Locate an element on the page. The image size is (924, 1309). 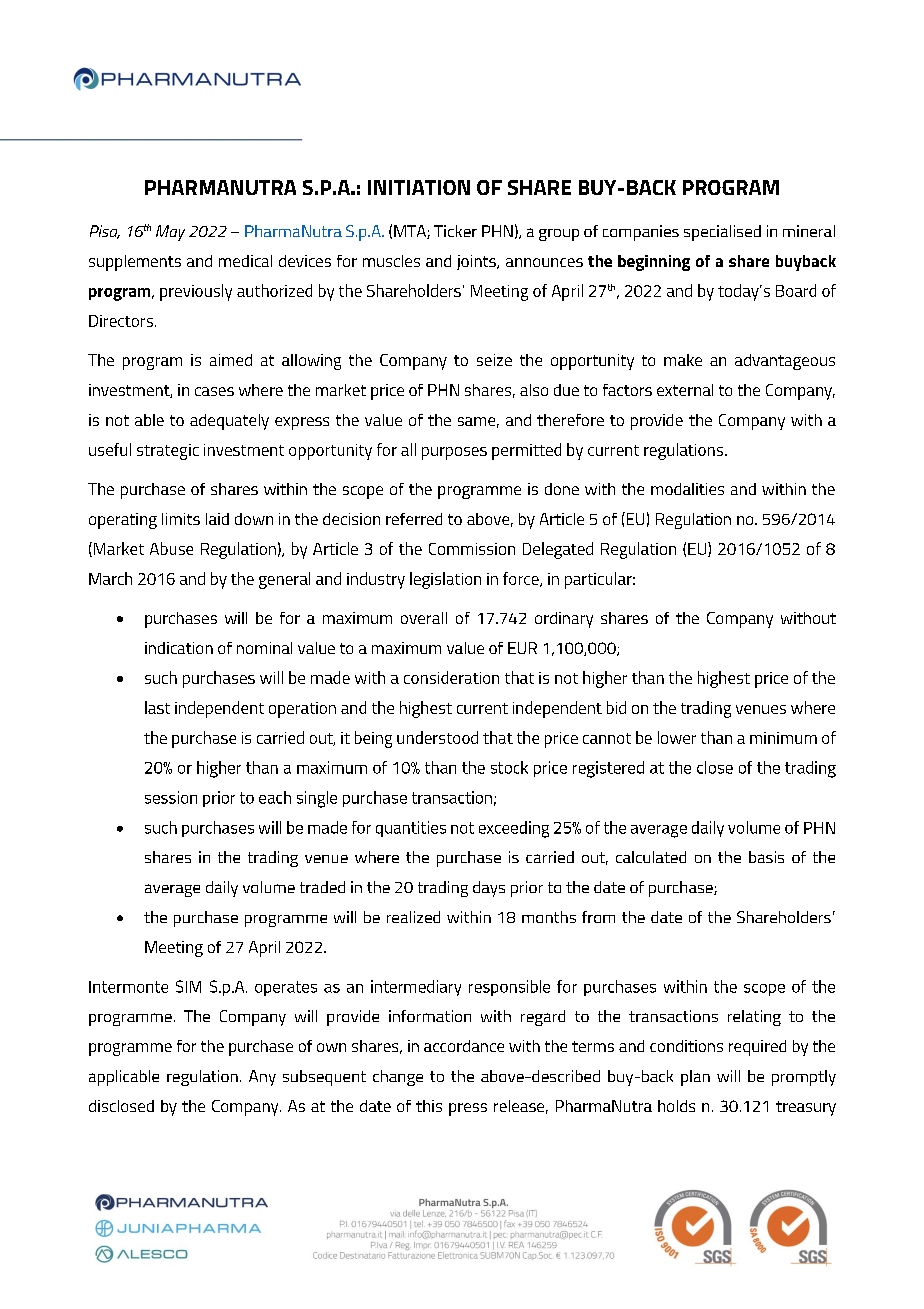
referred is located at coordinates (414, 519).
